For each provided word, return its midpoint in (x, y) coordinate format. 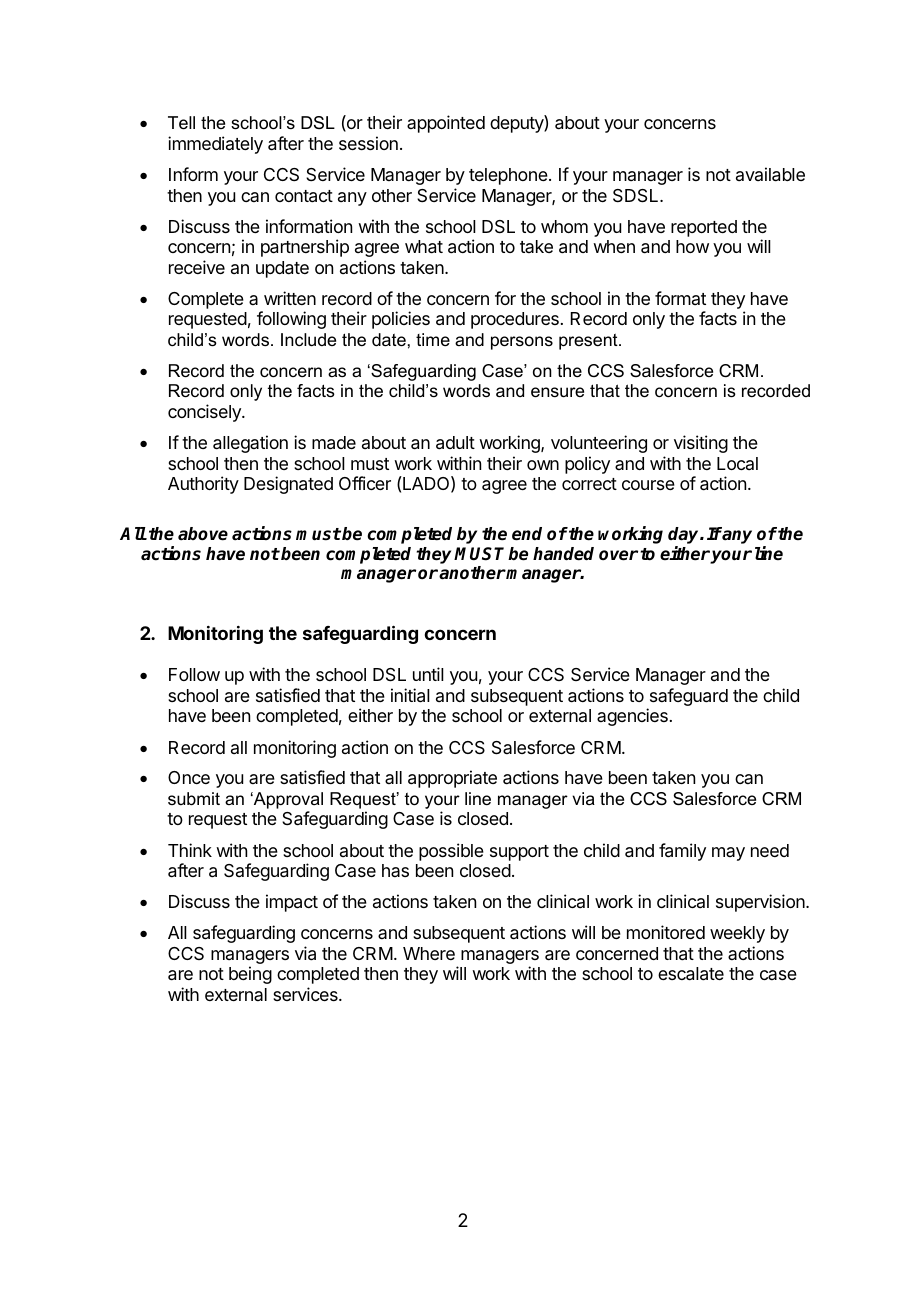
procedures (515, 320)
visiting (701, 444)
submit (194, 799)
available (770, 174)
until (428, 674)
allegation (250, 444)
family (682, 852)
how (692, 246)
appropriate (452, 779)
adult (455, 443)
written (290, 298)
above (203, 534)
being (250, 975)
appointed (446, 124)
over (618, 555)
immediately (215, 145)
